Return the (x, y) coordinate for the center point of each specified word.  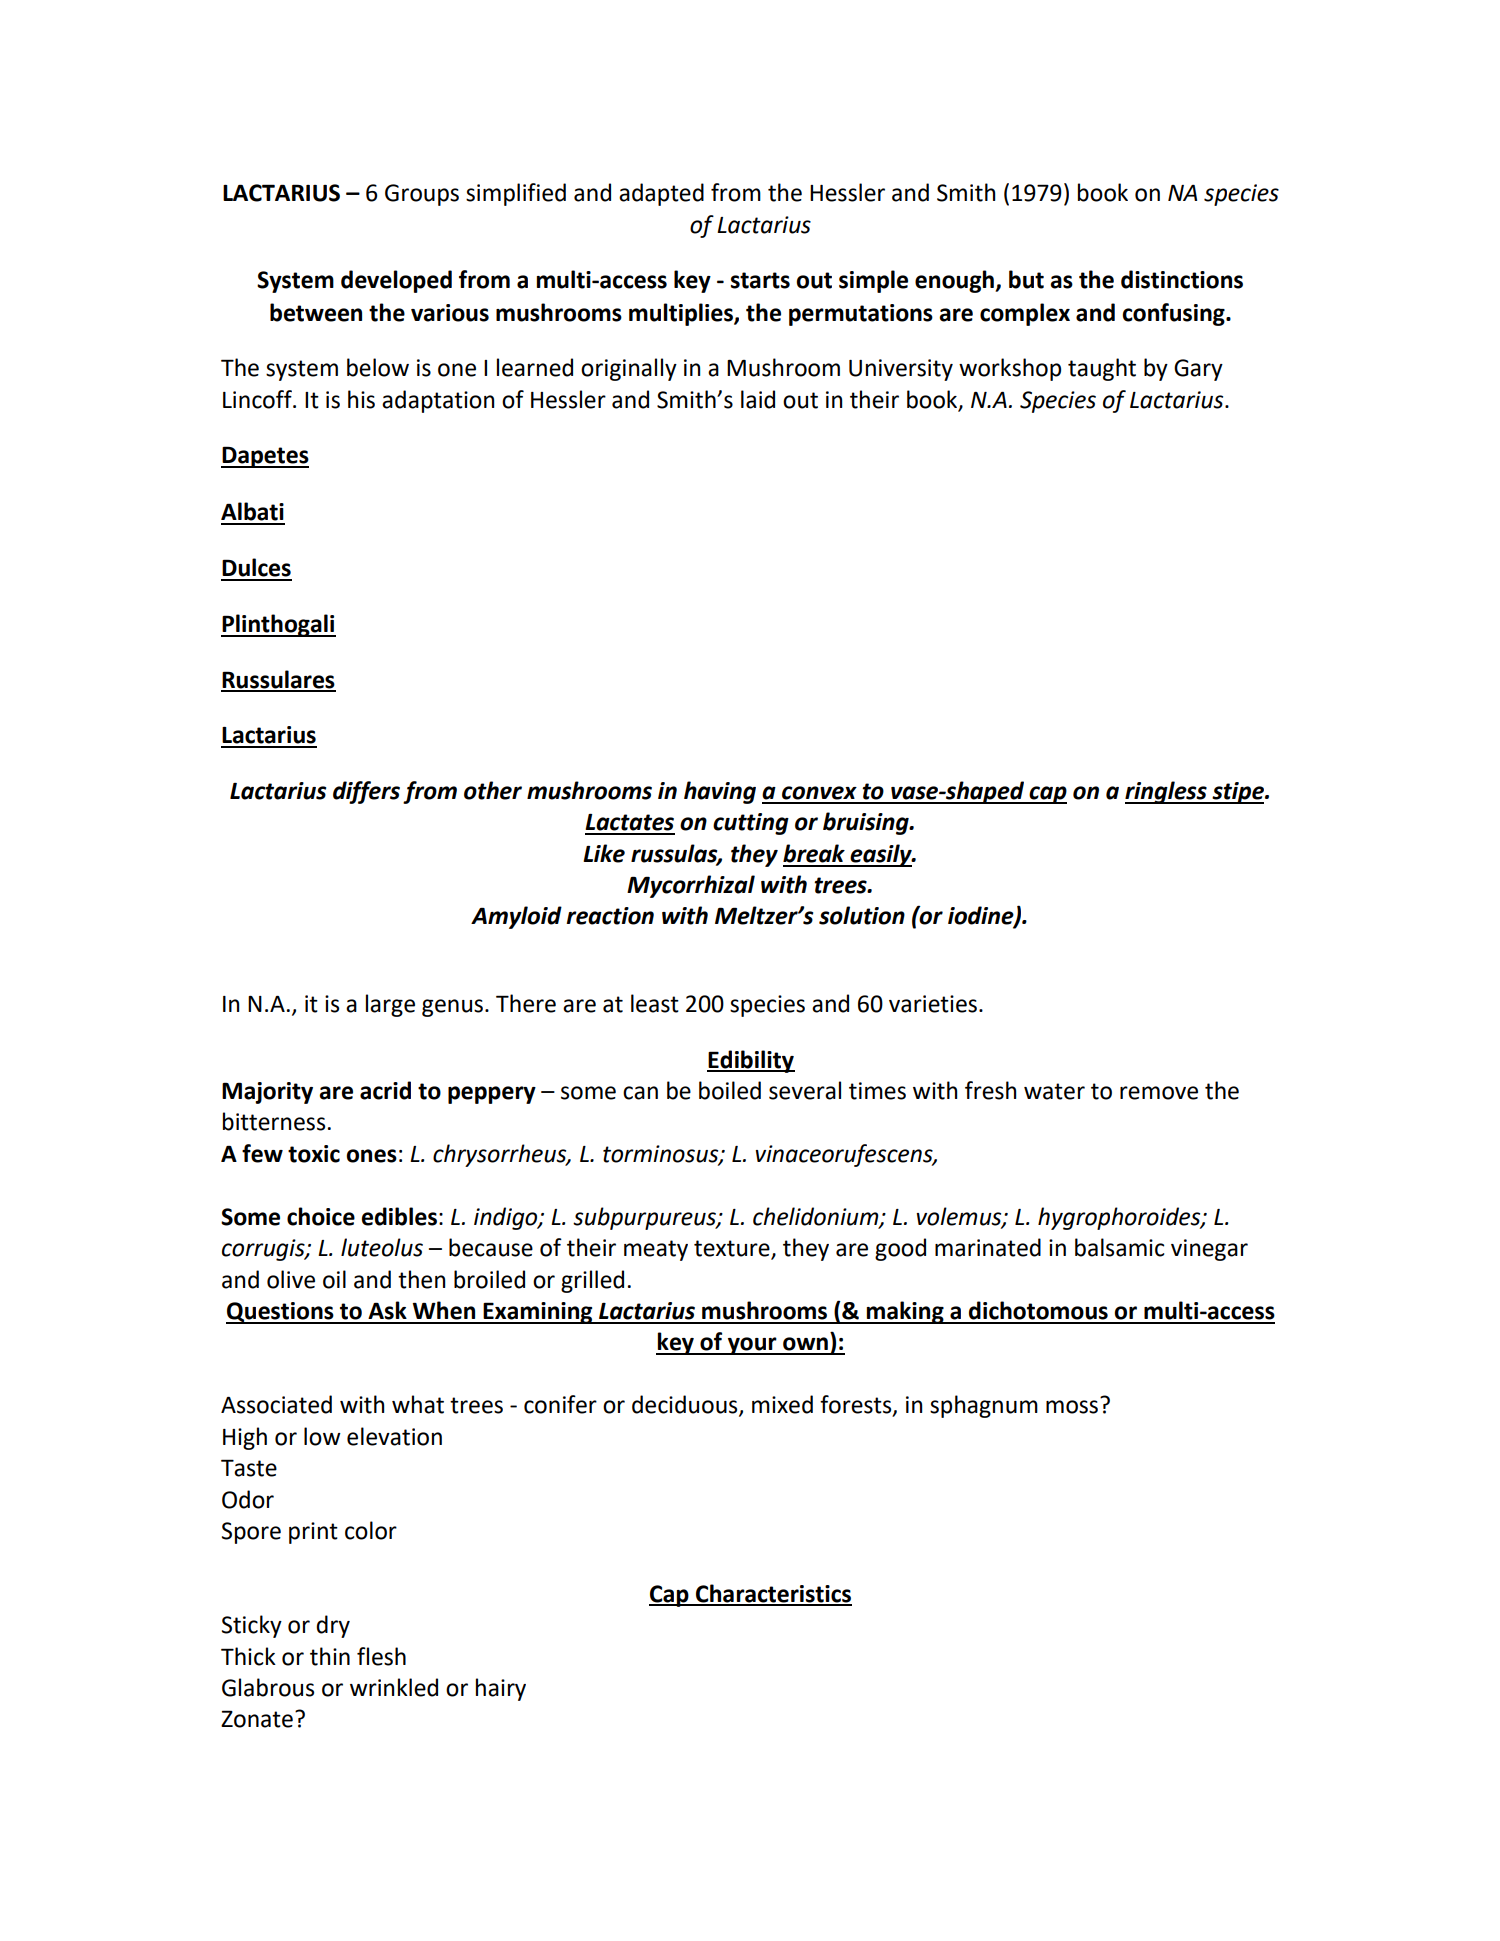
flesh (381, 1656)
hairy (501, 1689)
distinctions (1182, 279)
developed (396, 281)
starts (760, 280)
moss (1072, 1407)
